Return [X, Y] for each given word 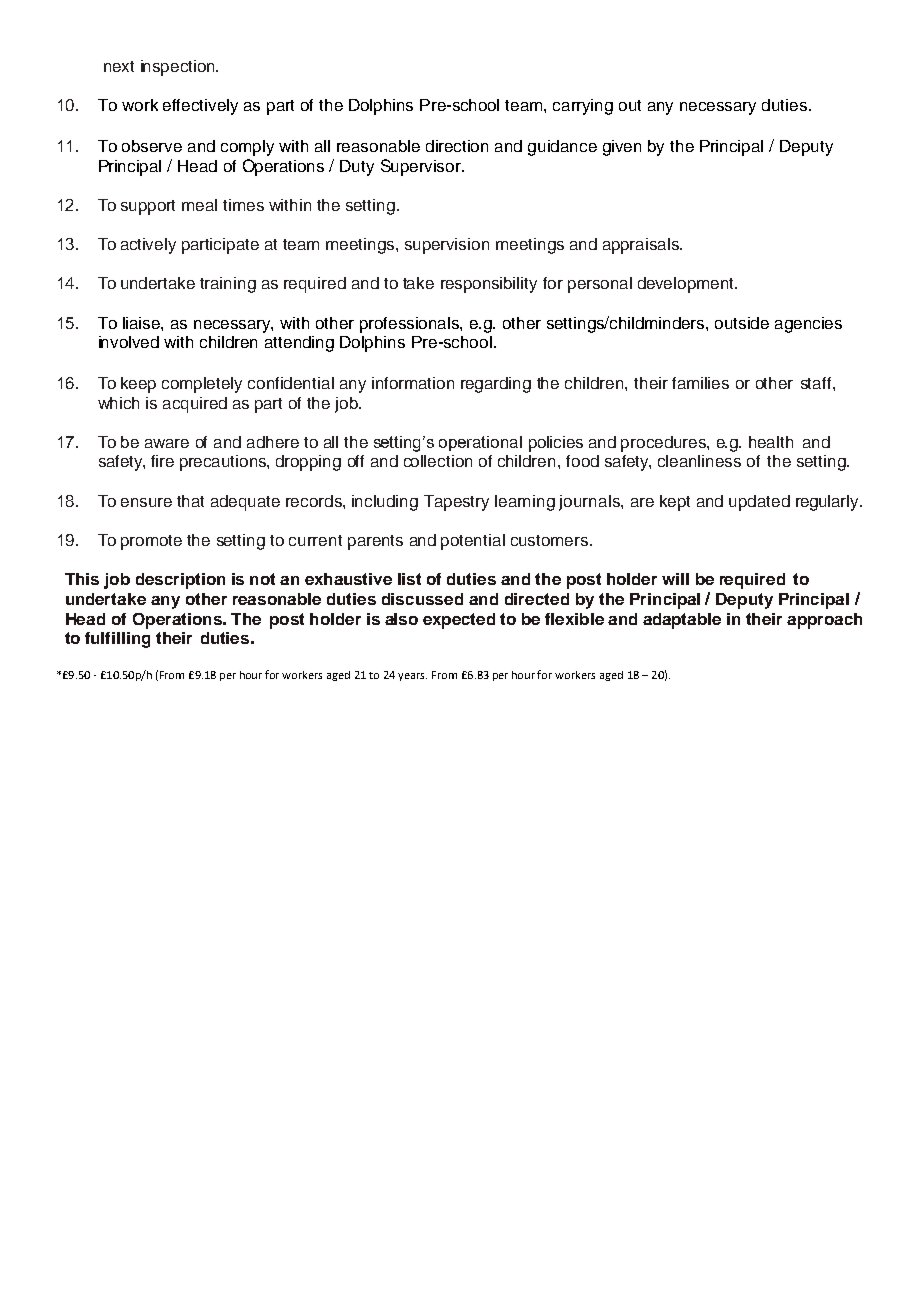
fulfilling [117, 640]
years [412, 677]
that [190, 501]
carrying [583, 107]
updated [759, 503]
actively [148, 246]
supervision [447, 246]
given [622, 148]
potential [473, 542]
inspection [179, 68]
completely [202, 385]
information [413, 383]
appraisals [642, 246]
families [700, 383]
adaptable [682, 621]
